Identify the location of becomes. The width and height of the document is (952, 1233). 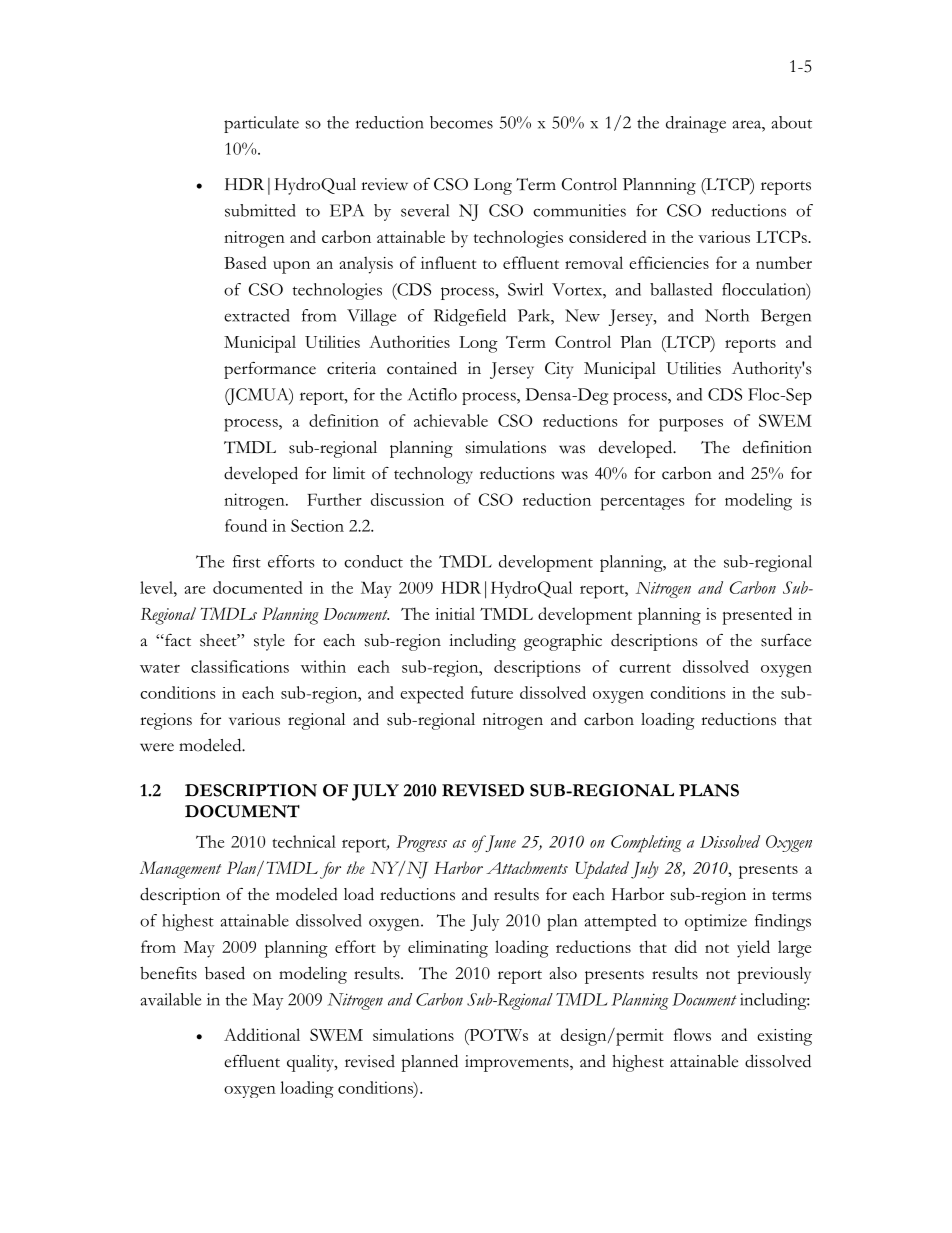
(461, 122).
